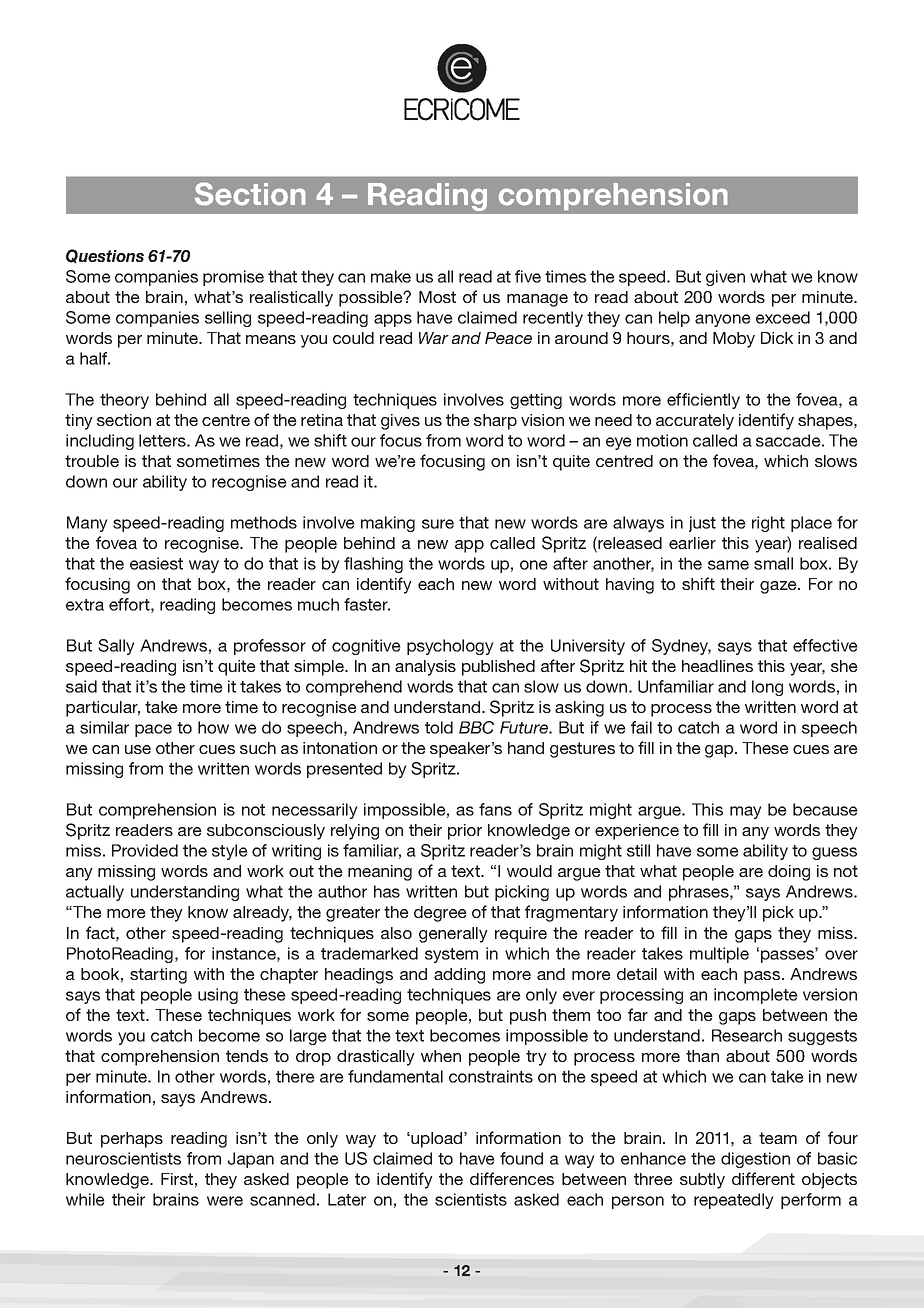 This screenshot has width=924, height=1308. Describe the element at coordinates (512, 1178) in the screenshot. I see `differences` at that location.
